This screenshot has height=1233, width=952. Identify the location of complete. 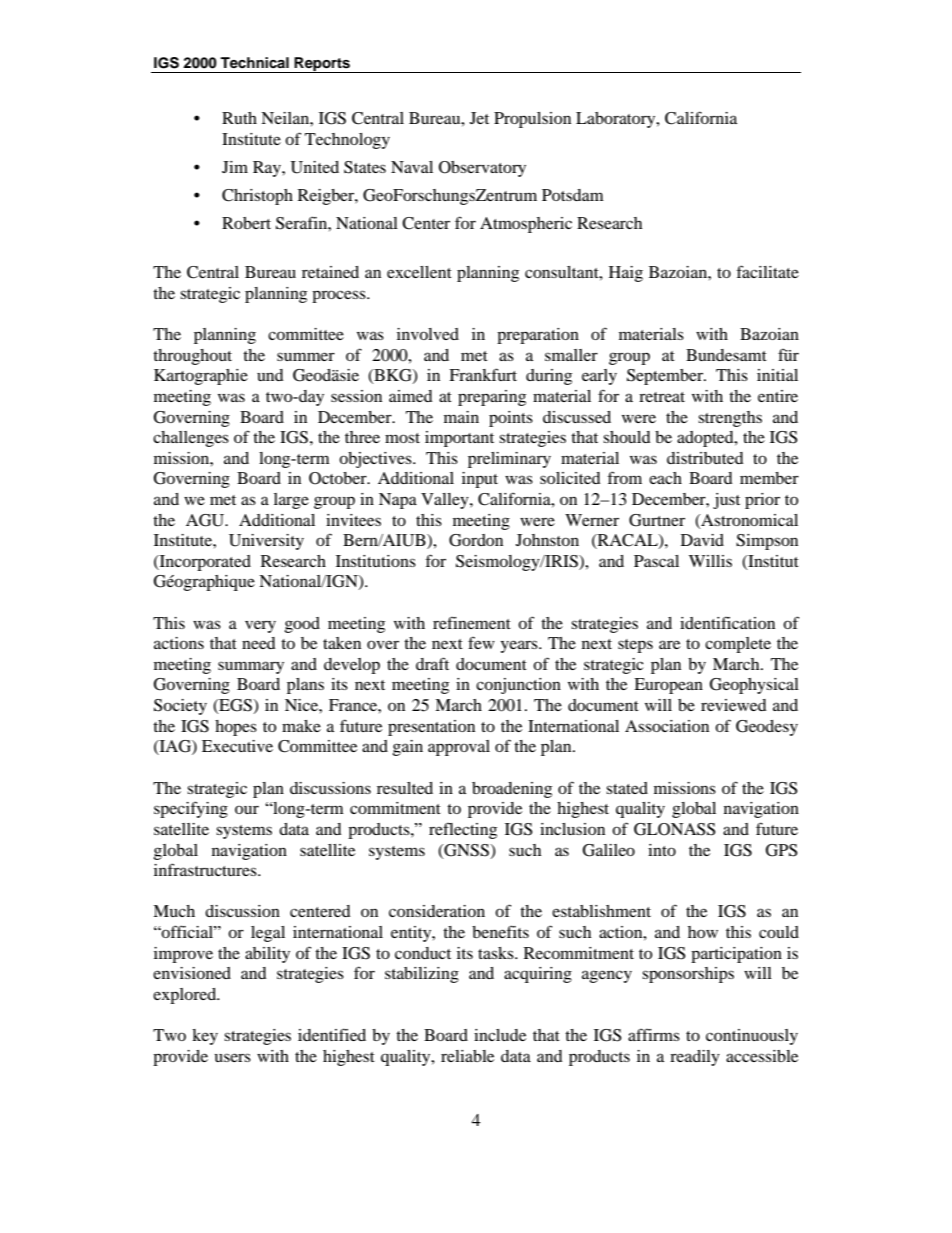
(738, 645).
